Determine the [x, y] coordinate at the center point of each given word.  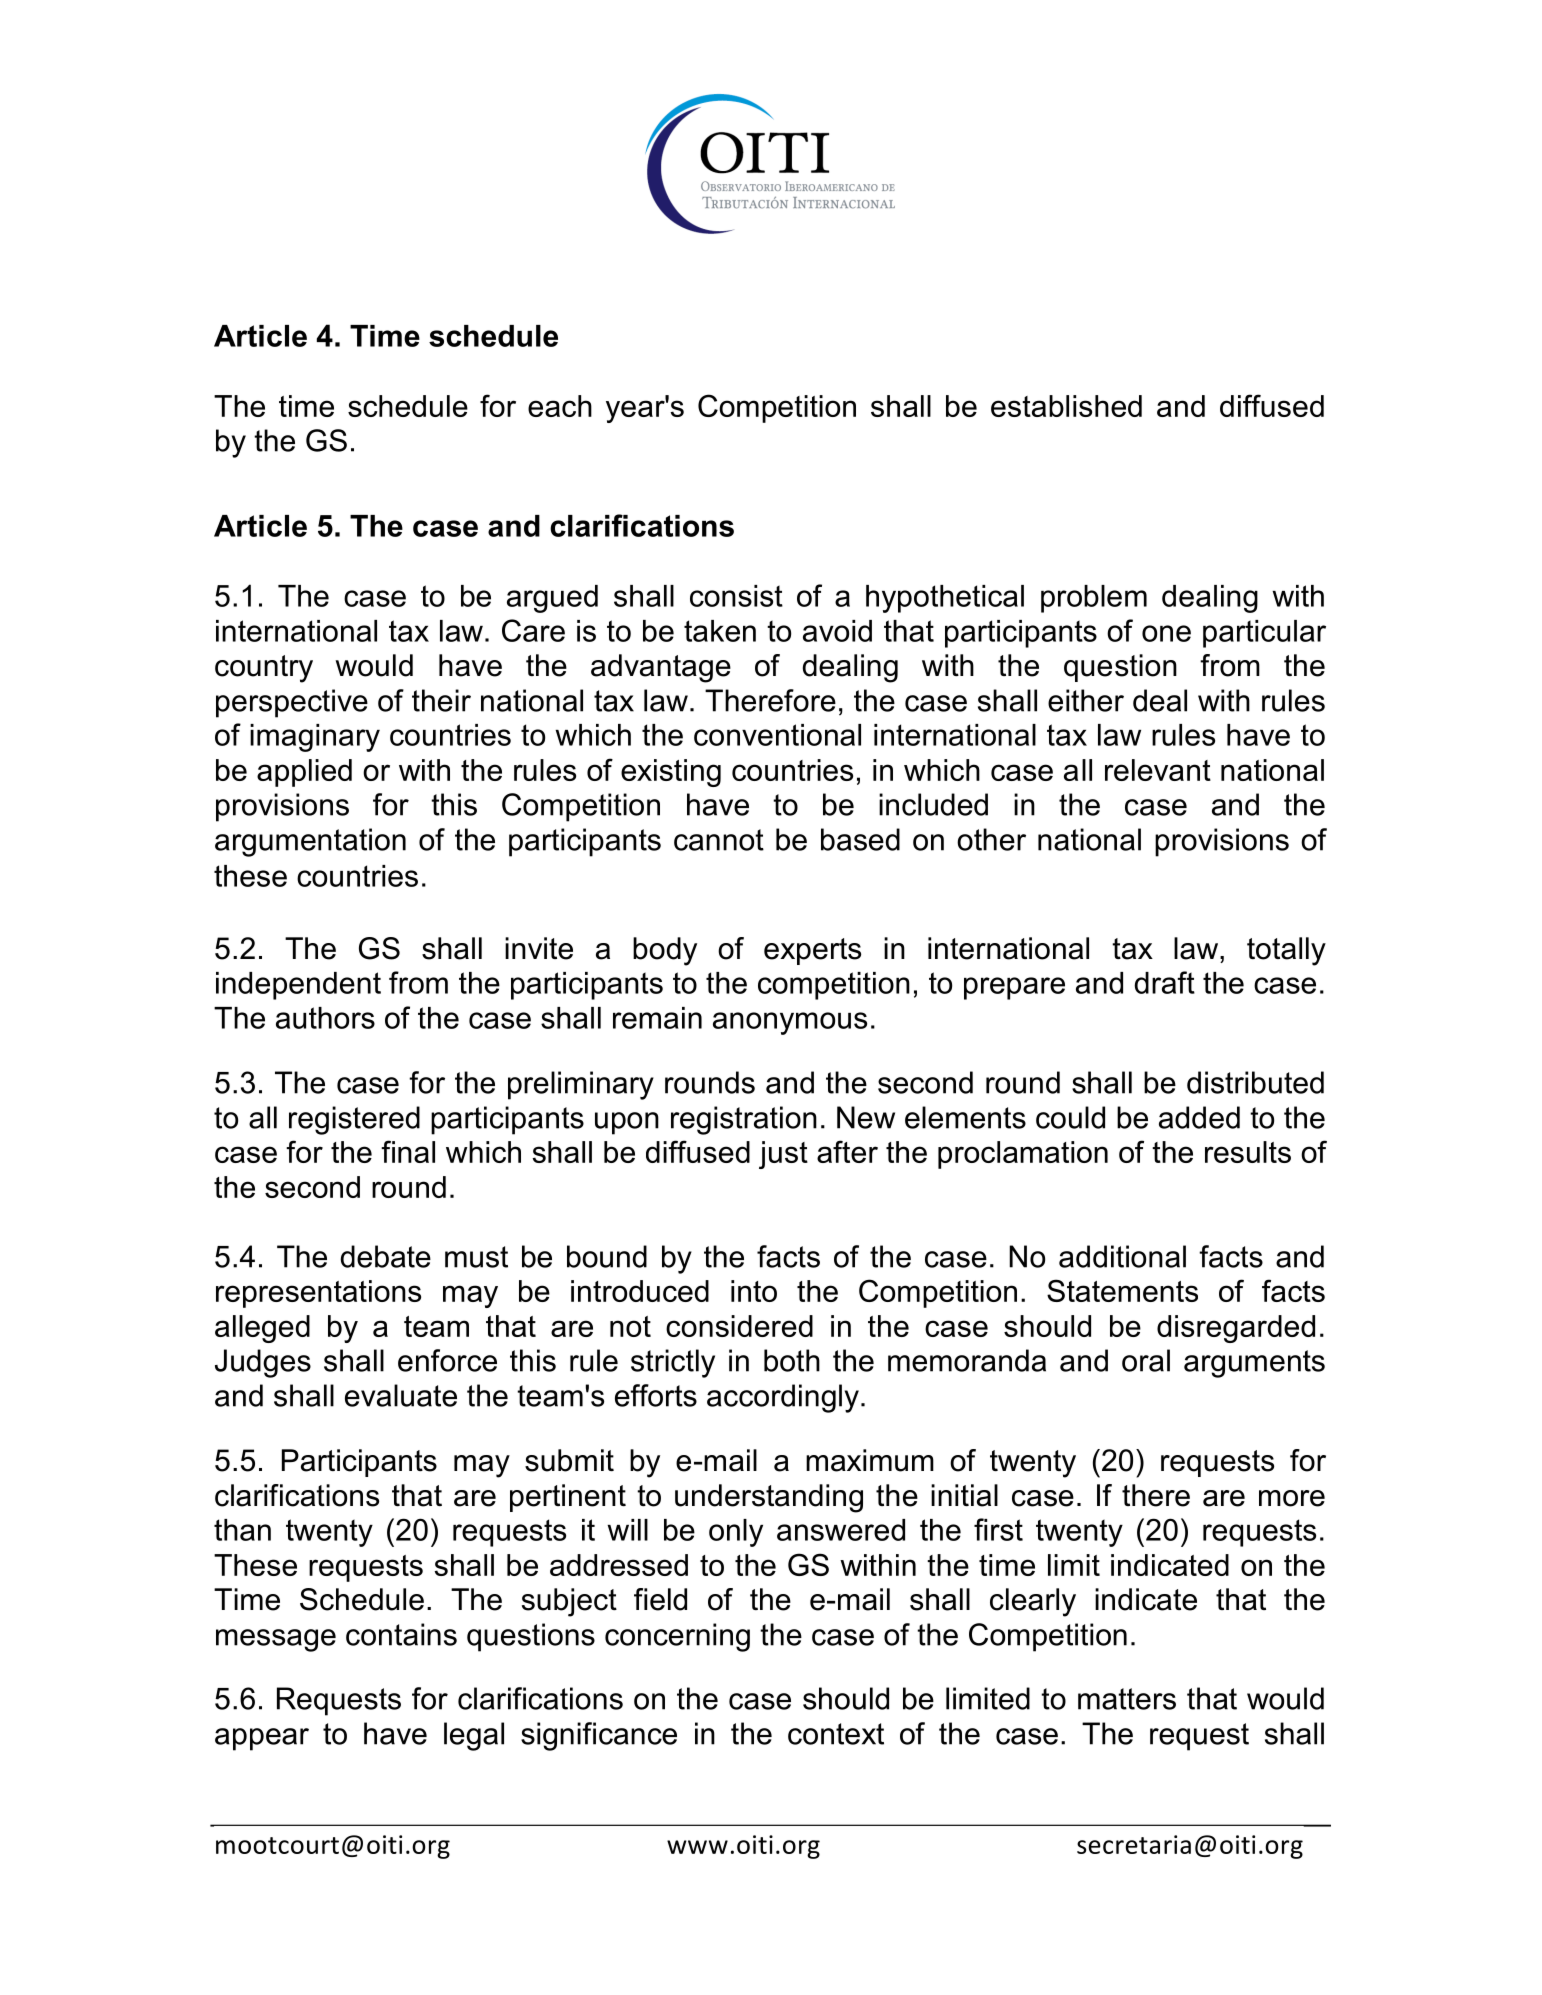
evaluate [401, 1395]
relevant [1158, 770]
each [560, 406]
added [1199, 1117]
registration [744, 1120]
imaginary [315, 738]
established [1066, 406]
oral [1146, 1360]
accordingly [783, 1398]
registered [354, 1120]
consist [736, 596]
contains [401, 1634]
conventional [777, 735]
